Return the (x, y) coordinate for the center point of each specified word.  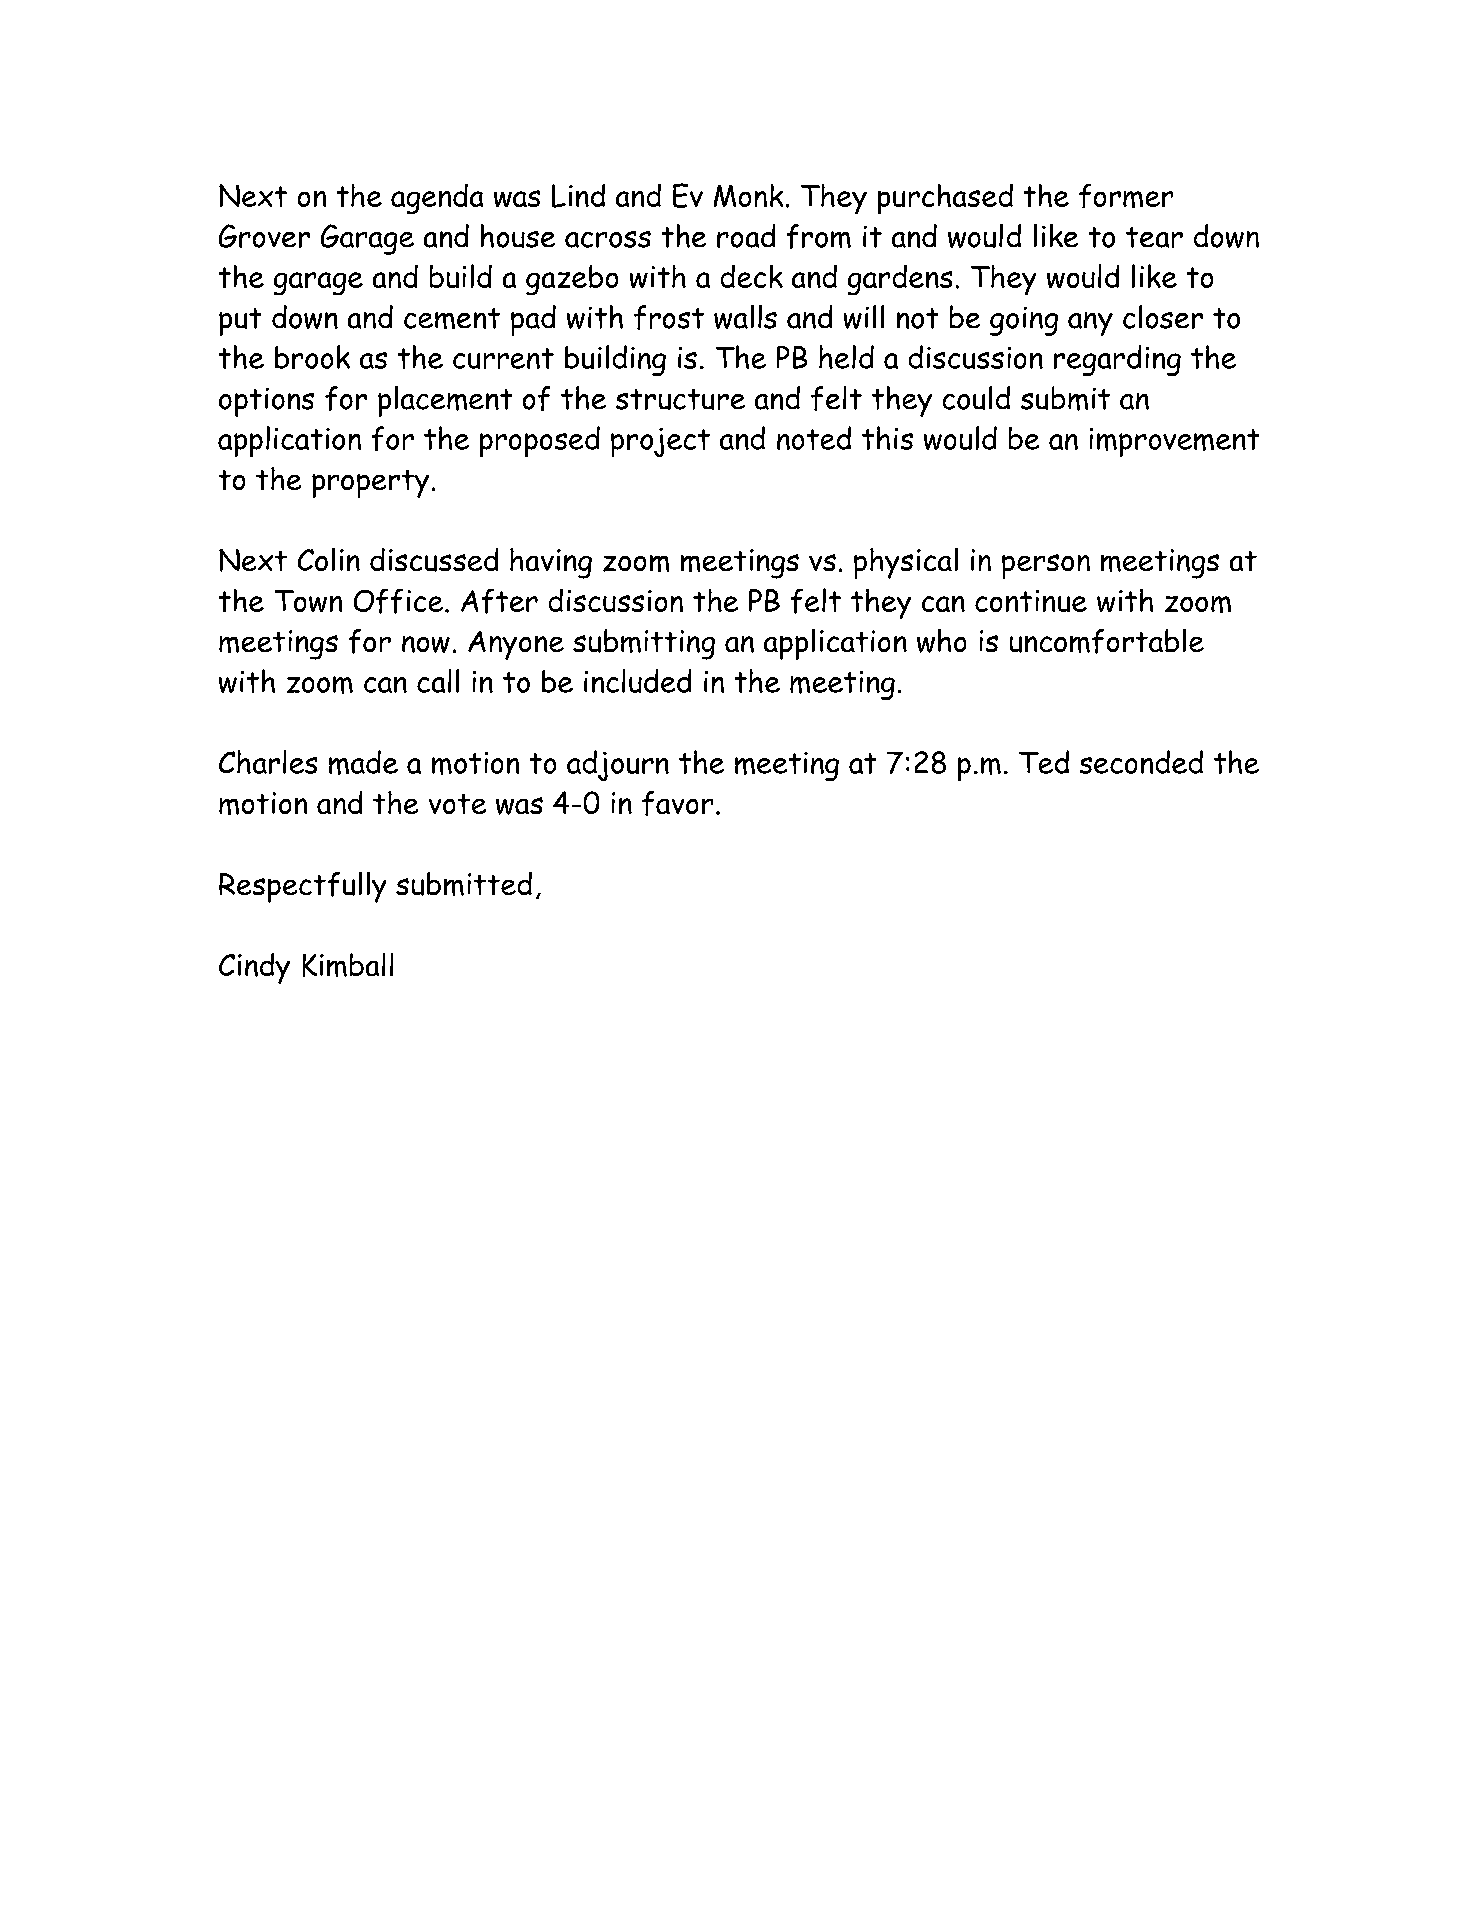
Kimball (348, 965)
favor (677, 803)
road (746, 236)
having (551, 563)
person (1046, 566)
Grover (264, 236)
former (1126, 196)
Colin (329, 559)
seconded (1141, 762)
